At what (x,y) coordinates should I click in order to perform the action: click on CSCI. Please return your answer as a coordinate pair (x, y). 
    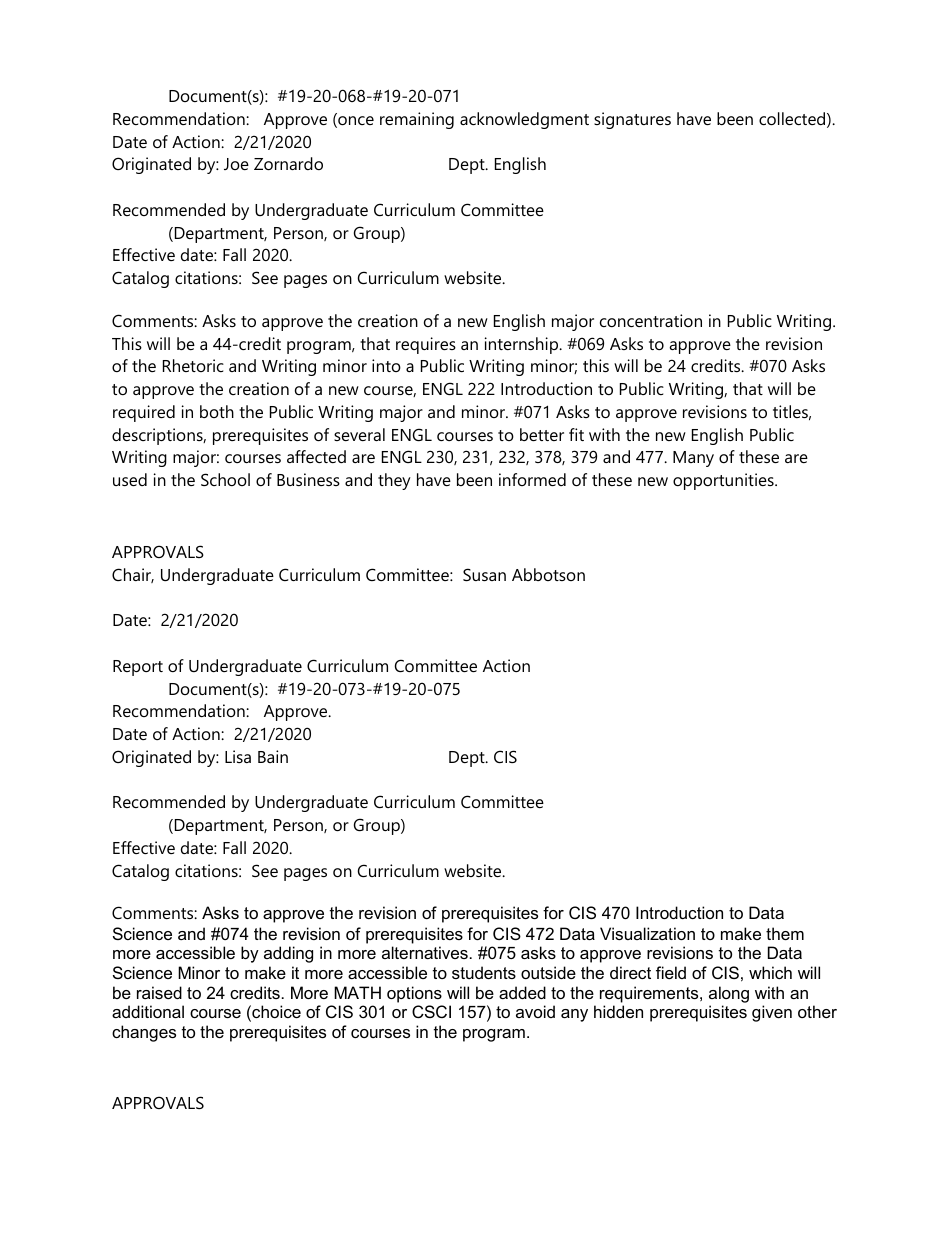
    Looking at the image, I should click on (431, 1011).
